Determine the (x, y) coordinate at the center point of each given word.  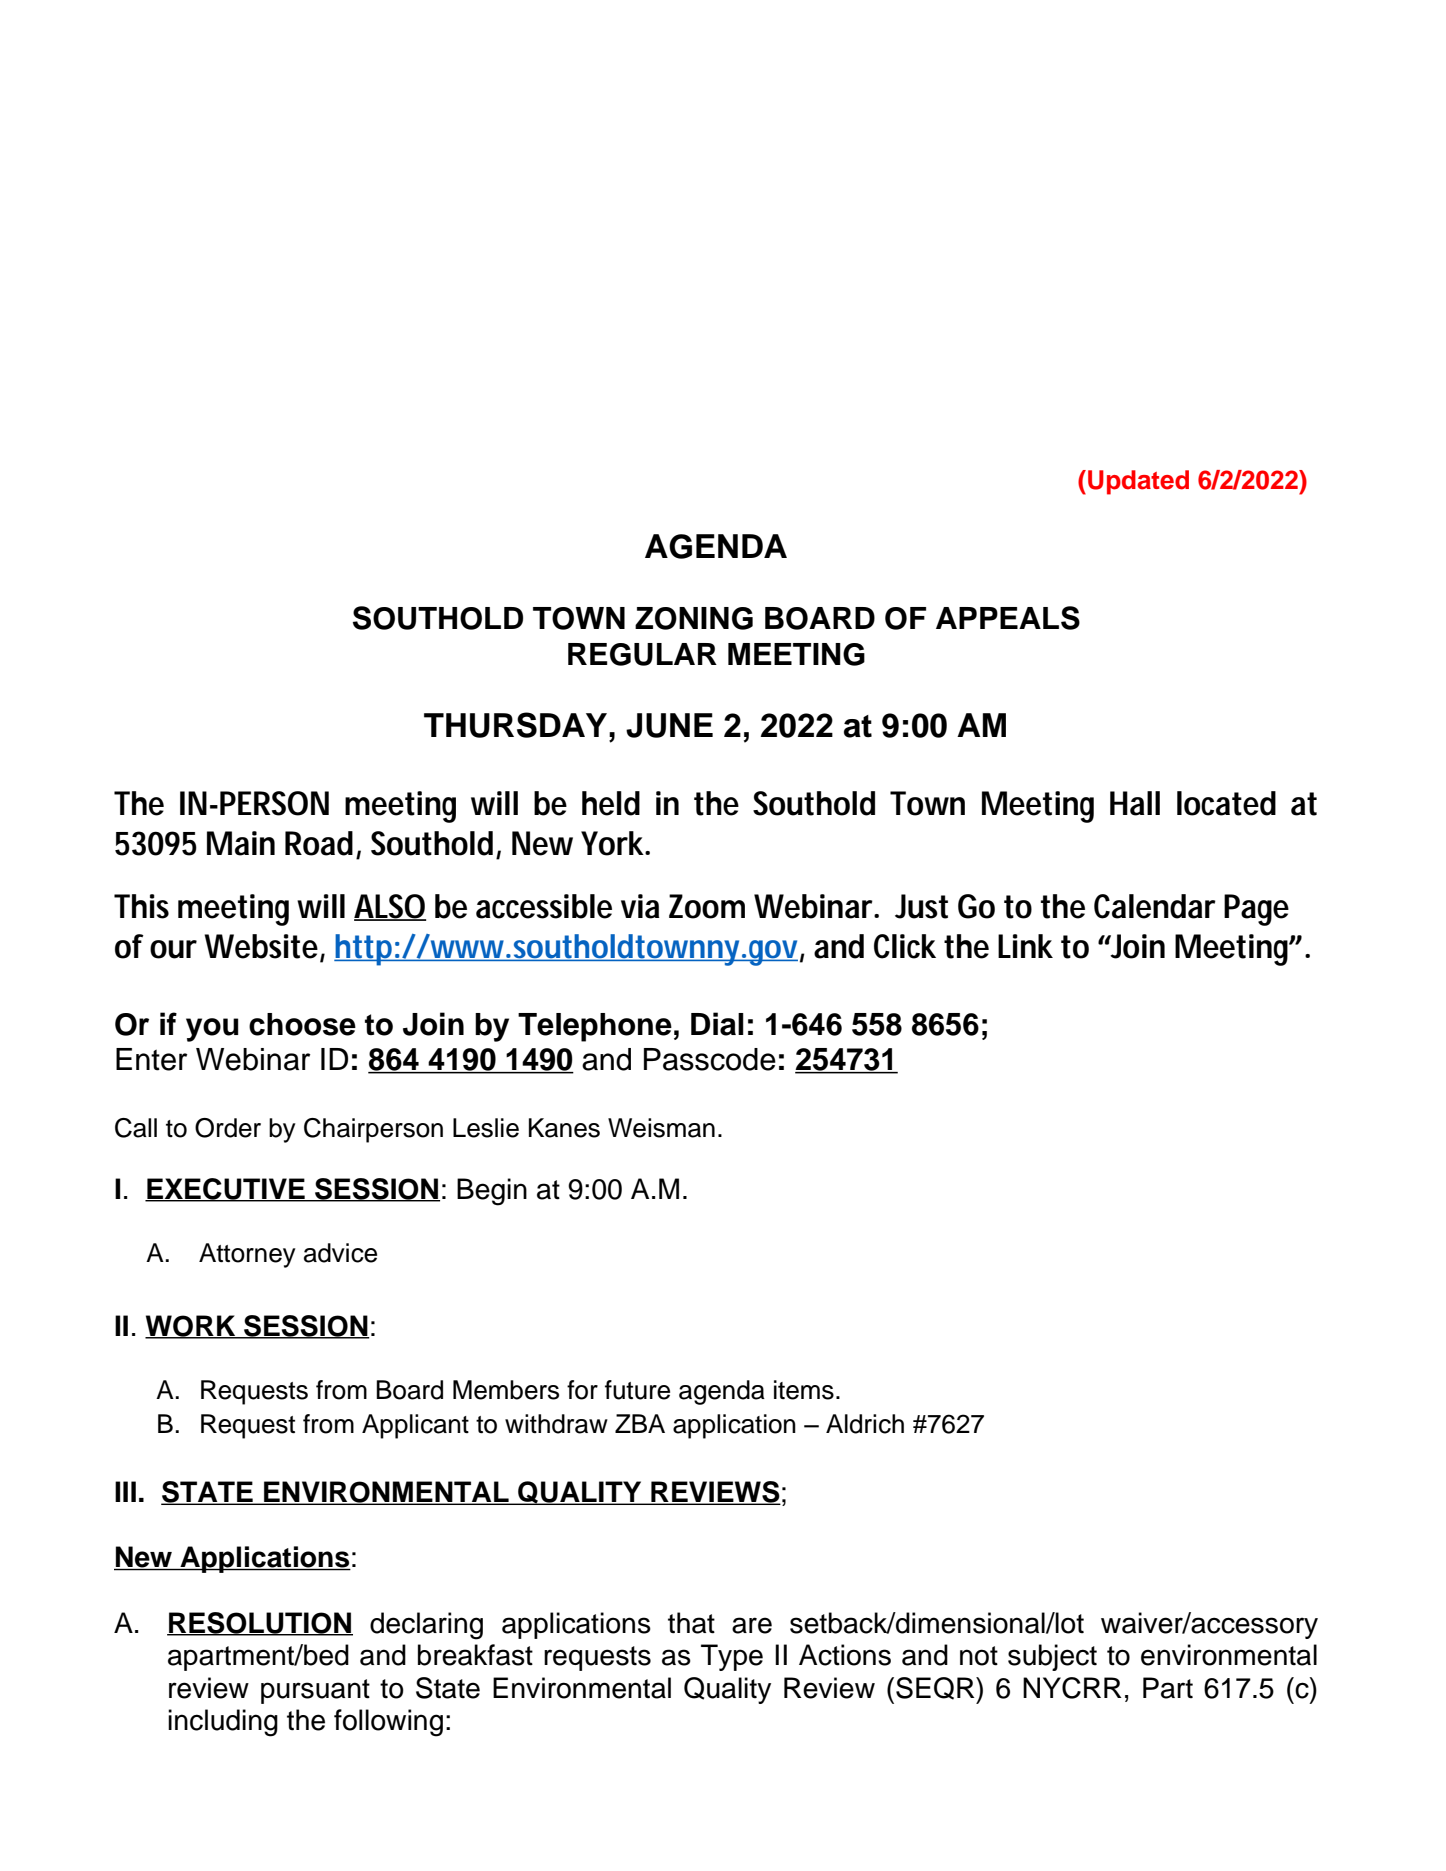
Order (228, 1128)
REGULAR (642, 654)
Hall (1135, 803)
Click (905, 946)
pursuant (315, 1691)
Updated (1138, 482)
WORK (191, 1327)
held (611, 803)
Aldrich (865, 1424)
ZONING (694, 618)
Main (241, 843)
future (637, 1390)
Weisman (661, 1128)
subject (1052, 1657)
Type (732, 1657)
